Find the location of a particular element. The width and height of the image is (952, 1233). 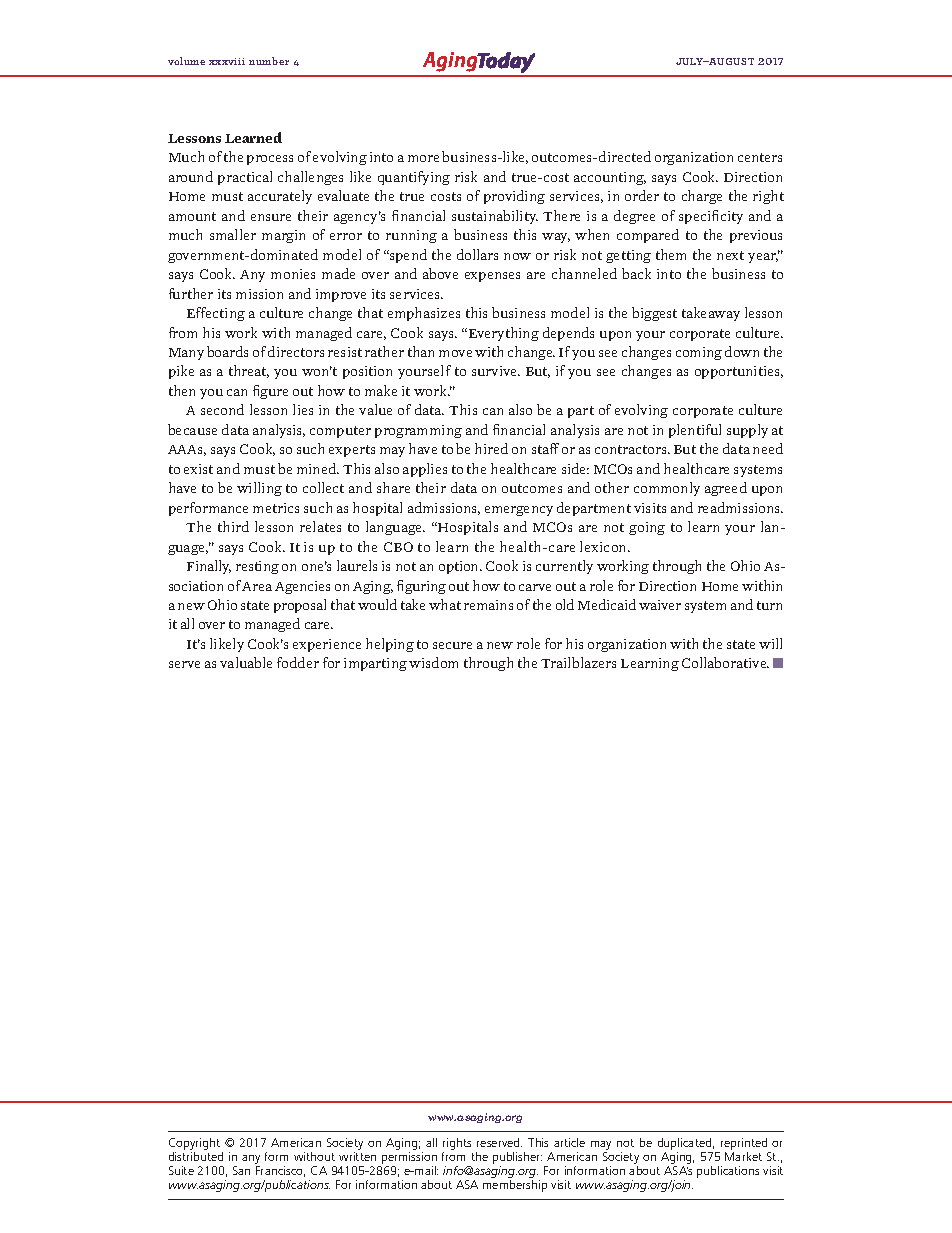

number is located at coordinates (269, 61).
